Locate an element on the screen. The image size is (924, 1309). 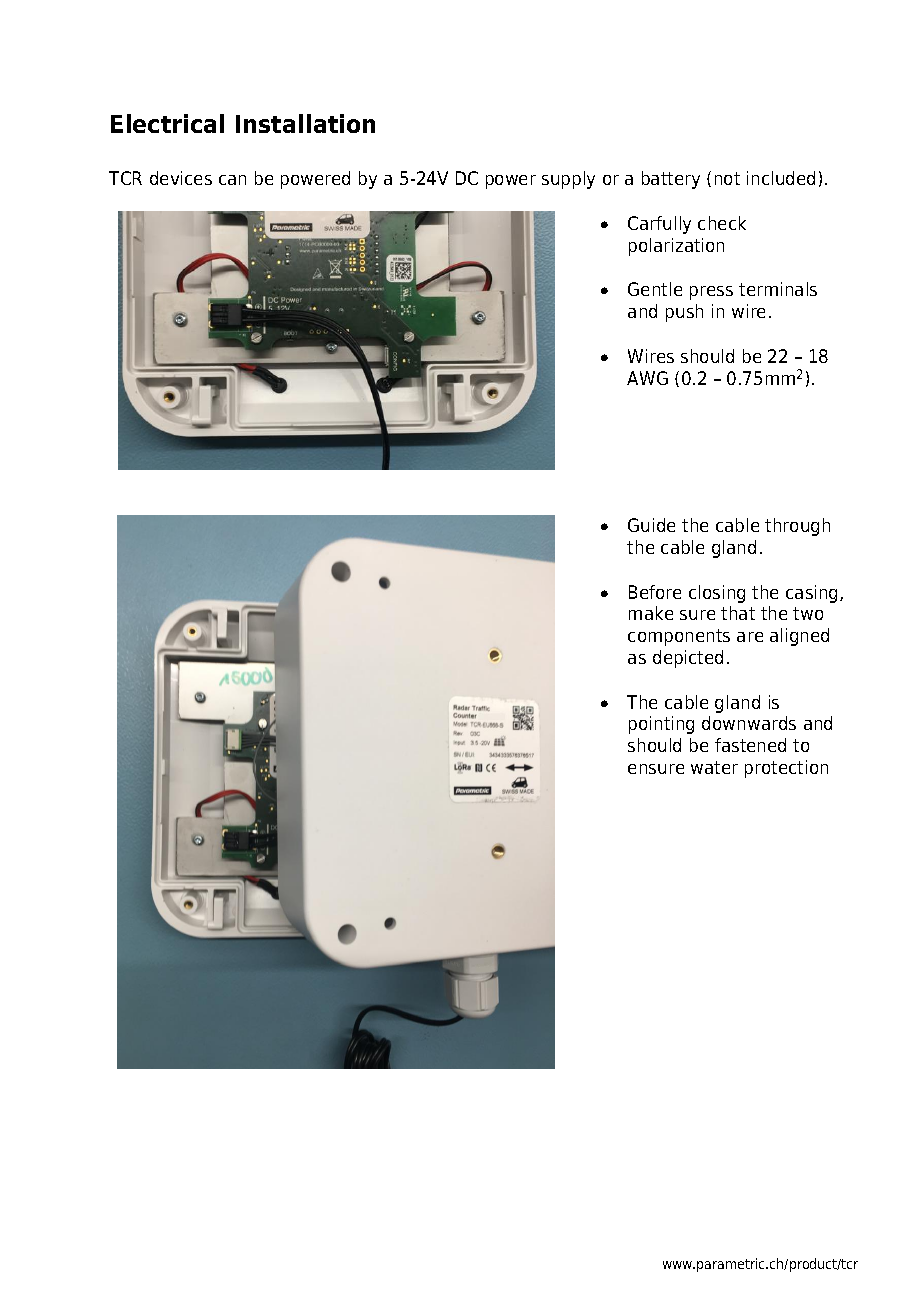
not is located at coordinates (727, 178).
